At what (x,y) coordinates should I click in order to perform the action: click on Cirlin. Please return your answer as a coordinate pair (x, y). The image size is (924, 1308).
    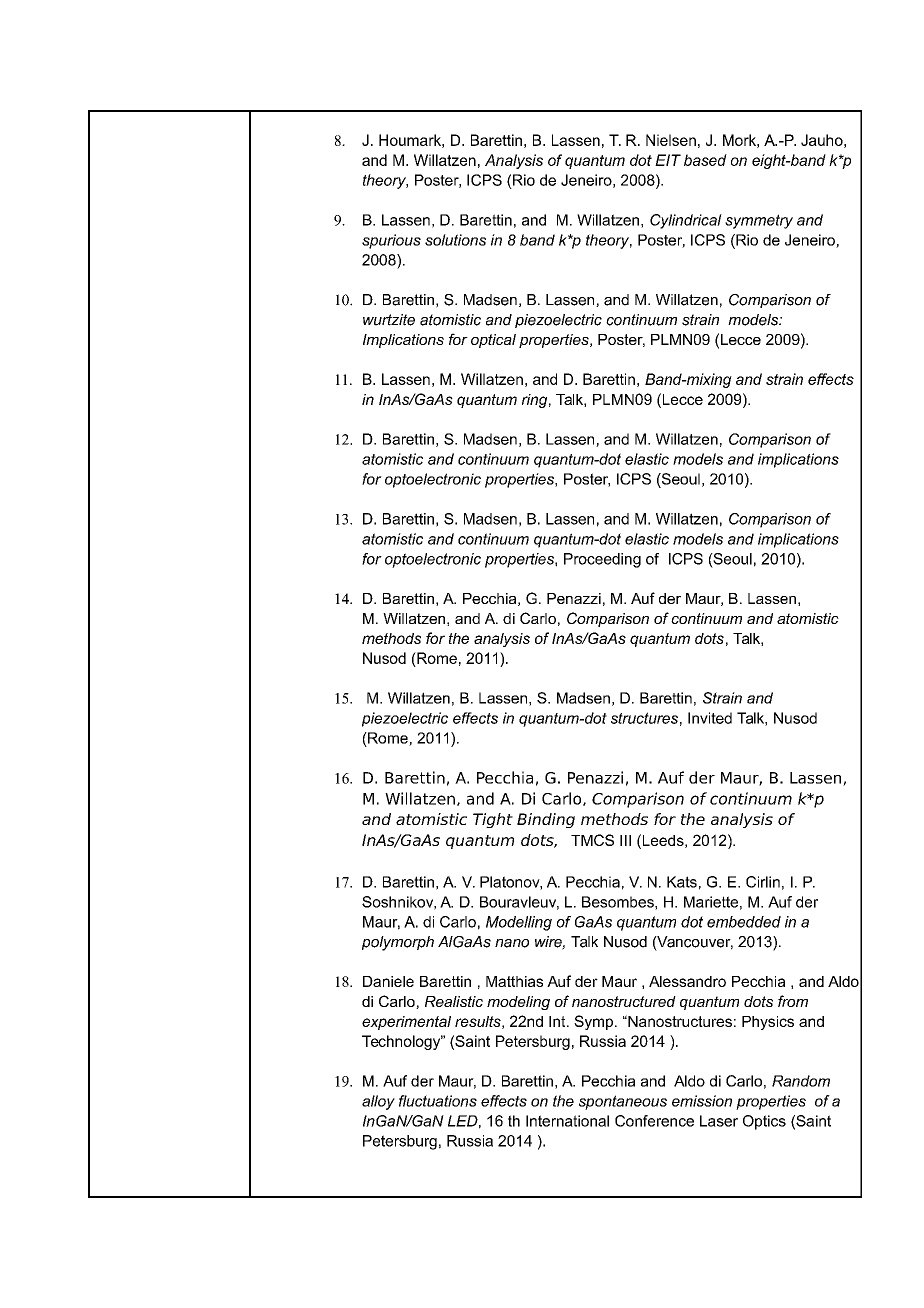
    Looking at the image, I should click on (763, 882).
